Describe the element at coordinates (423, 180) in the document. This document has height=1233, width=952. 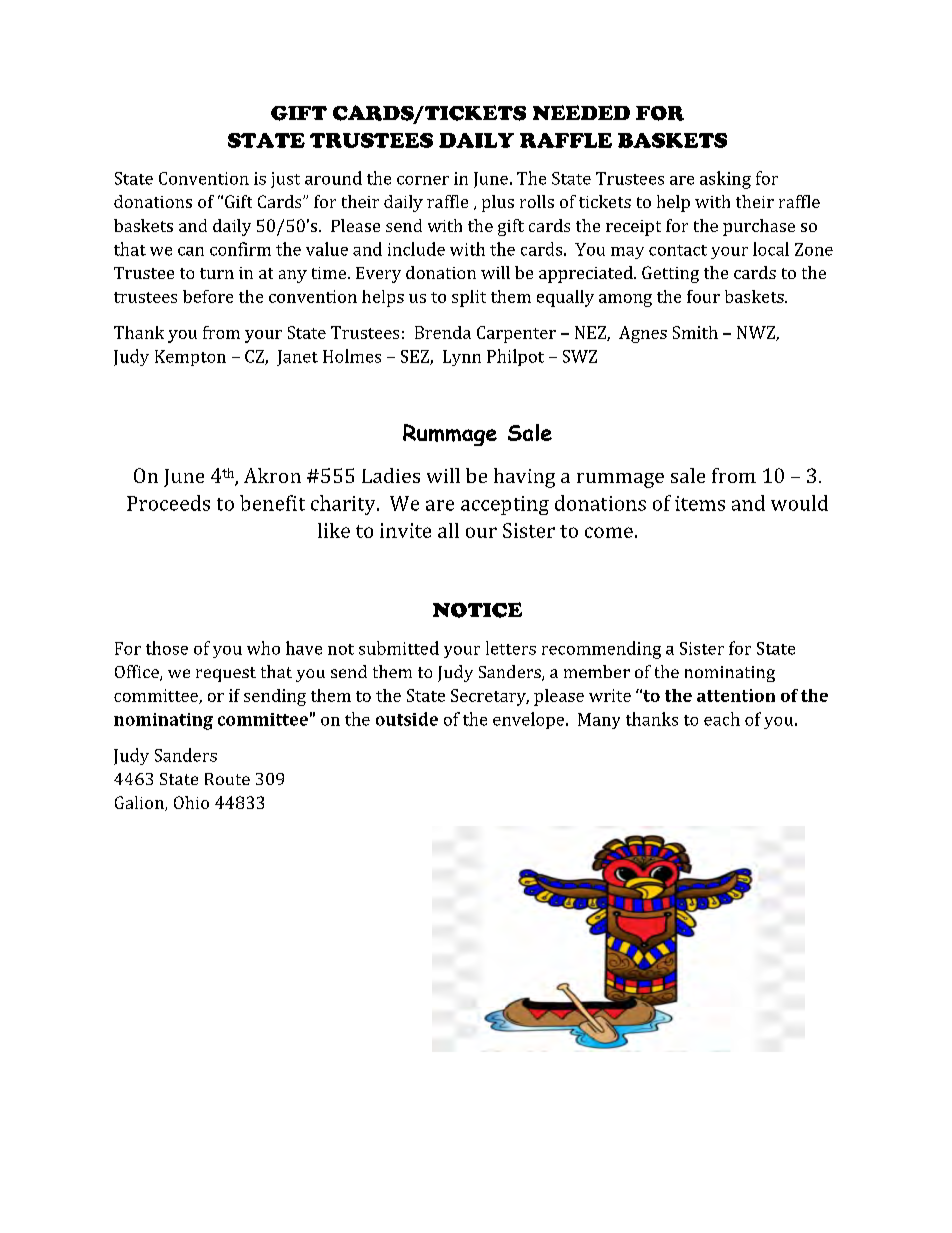
I see `corner` at that location.
